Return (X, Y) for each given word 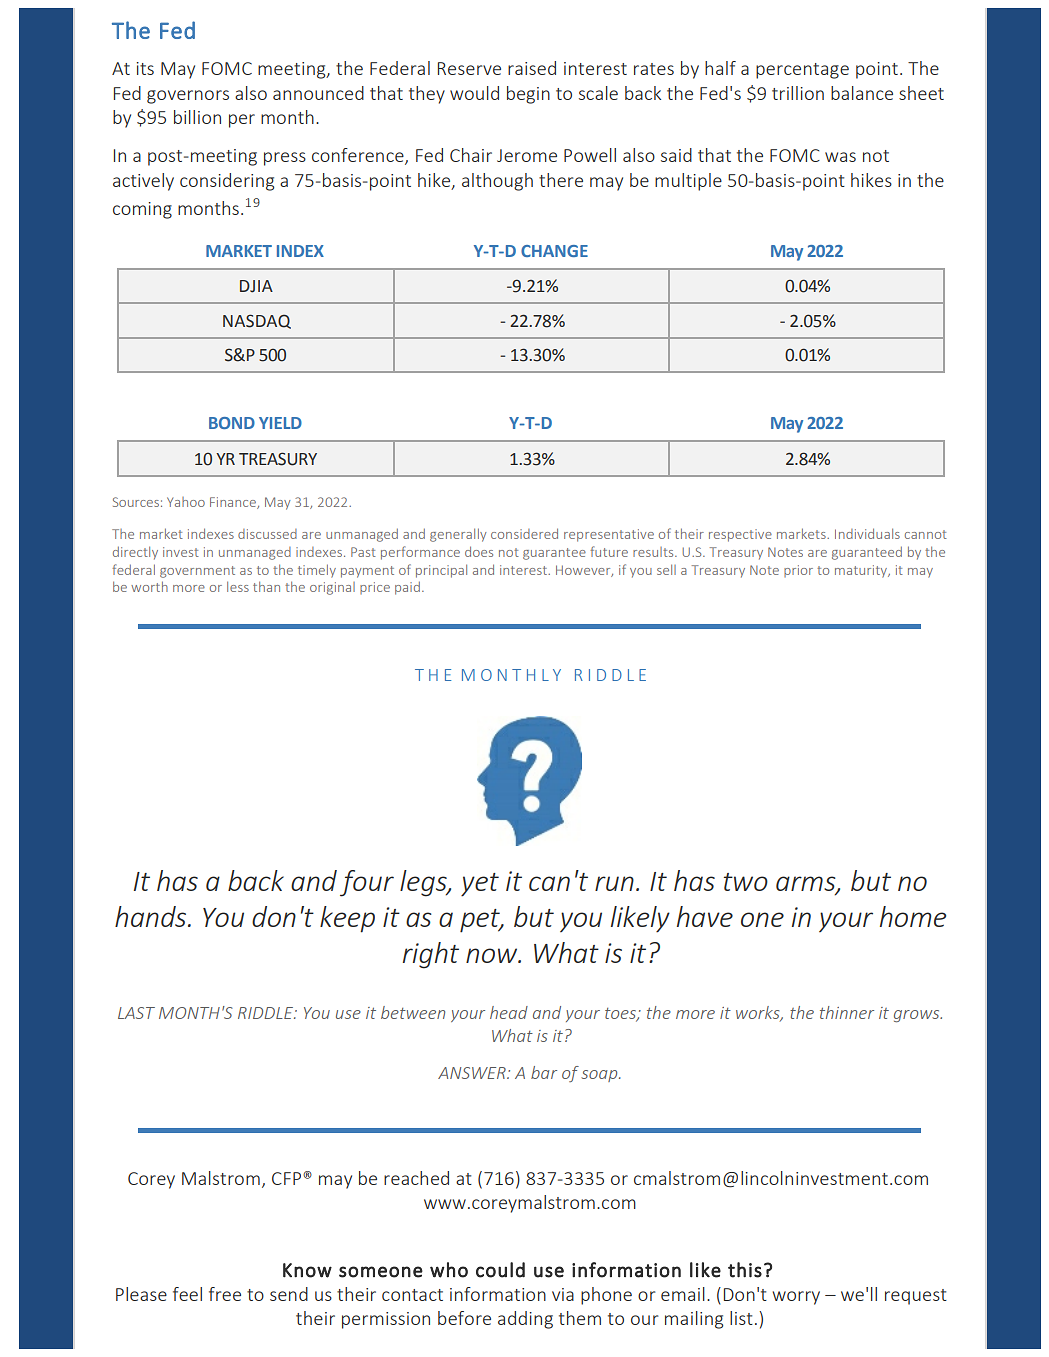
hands (152, 916)
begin (528, 95)
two (746, 882)
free (225, 1294)
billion (197, 117)
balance (862, 93)
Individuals (867, 533)
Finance (234, 503)
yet (480, 885)
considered (524, 533)
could (500, 1270)
